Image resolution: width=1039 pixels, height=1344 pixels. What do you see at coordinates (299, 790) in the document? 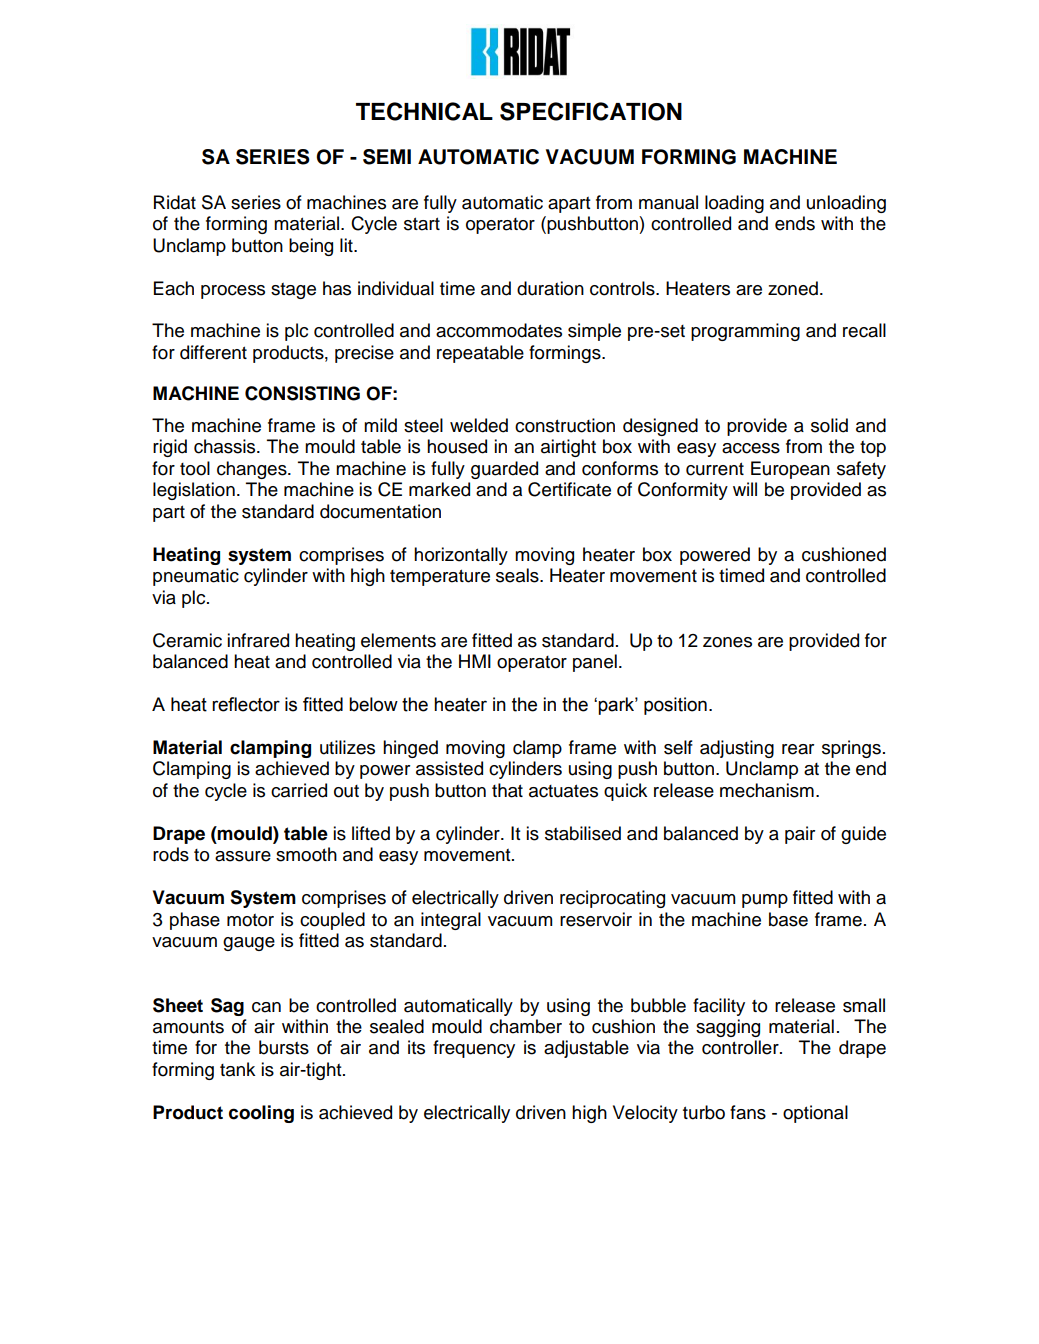
I see `carried` at bounding box center [299, 790].
